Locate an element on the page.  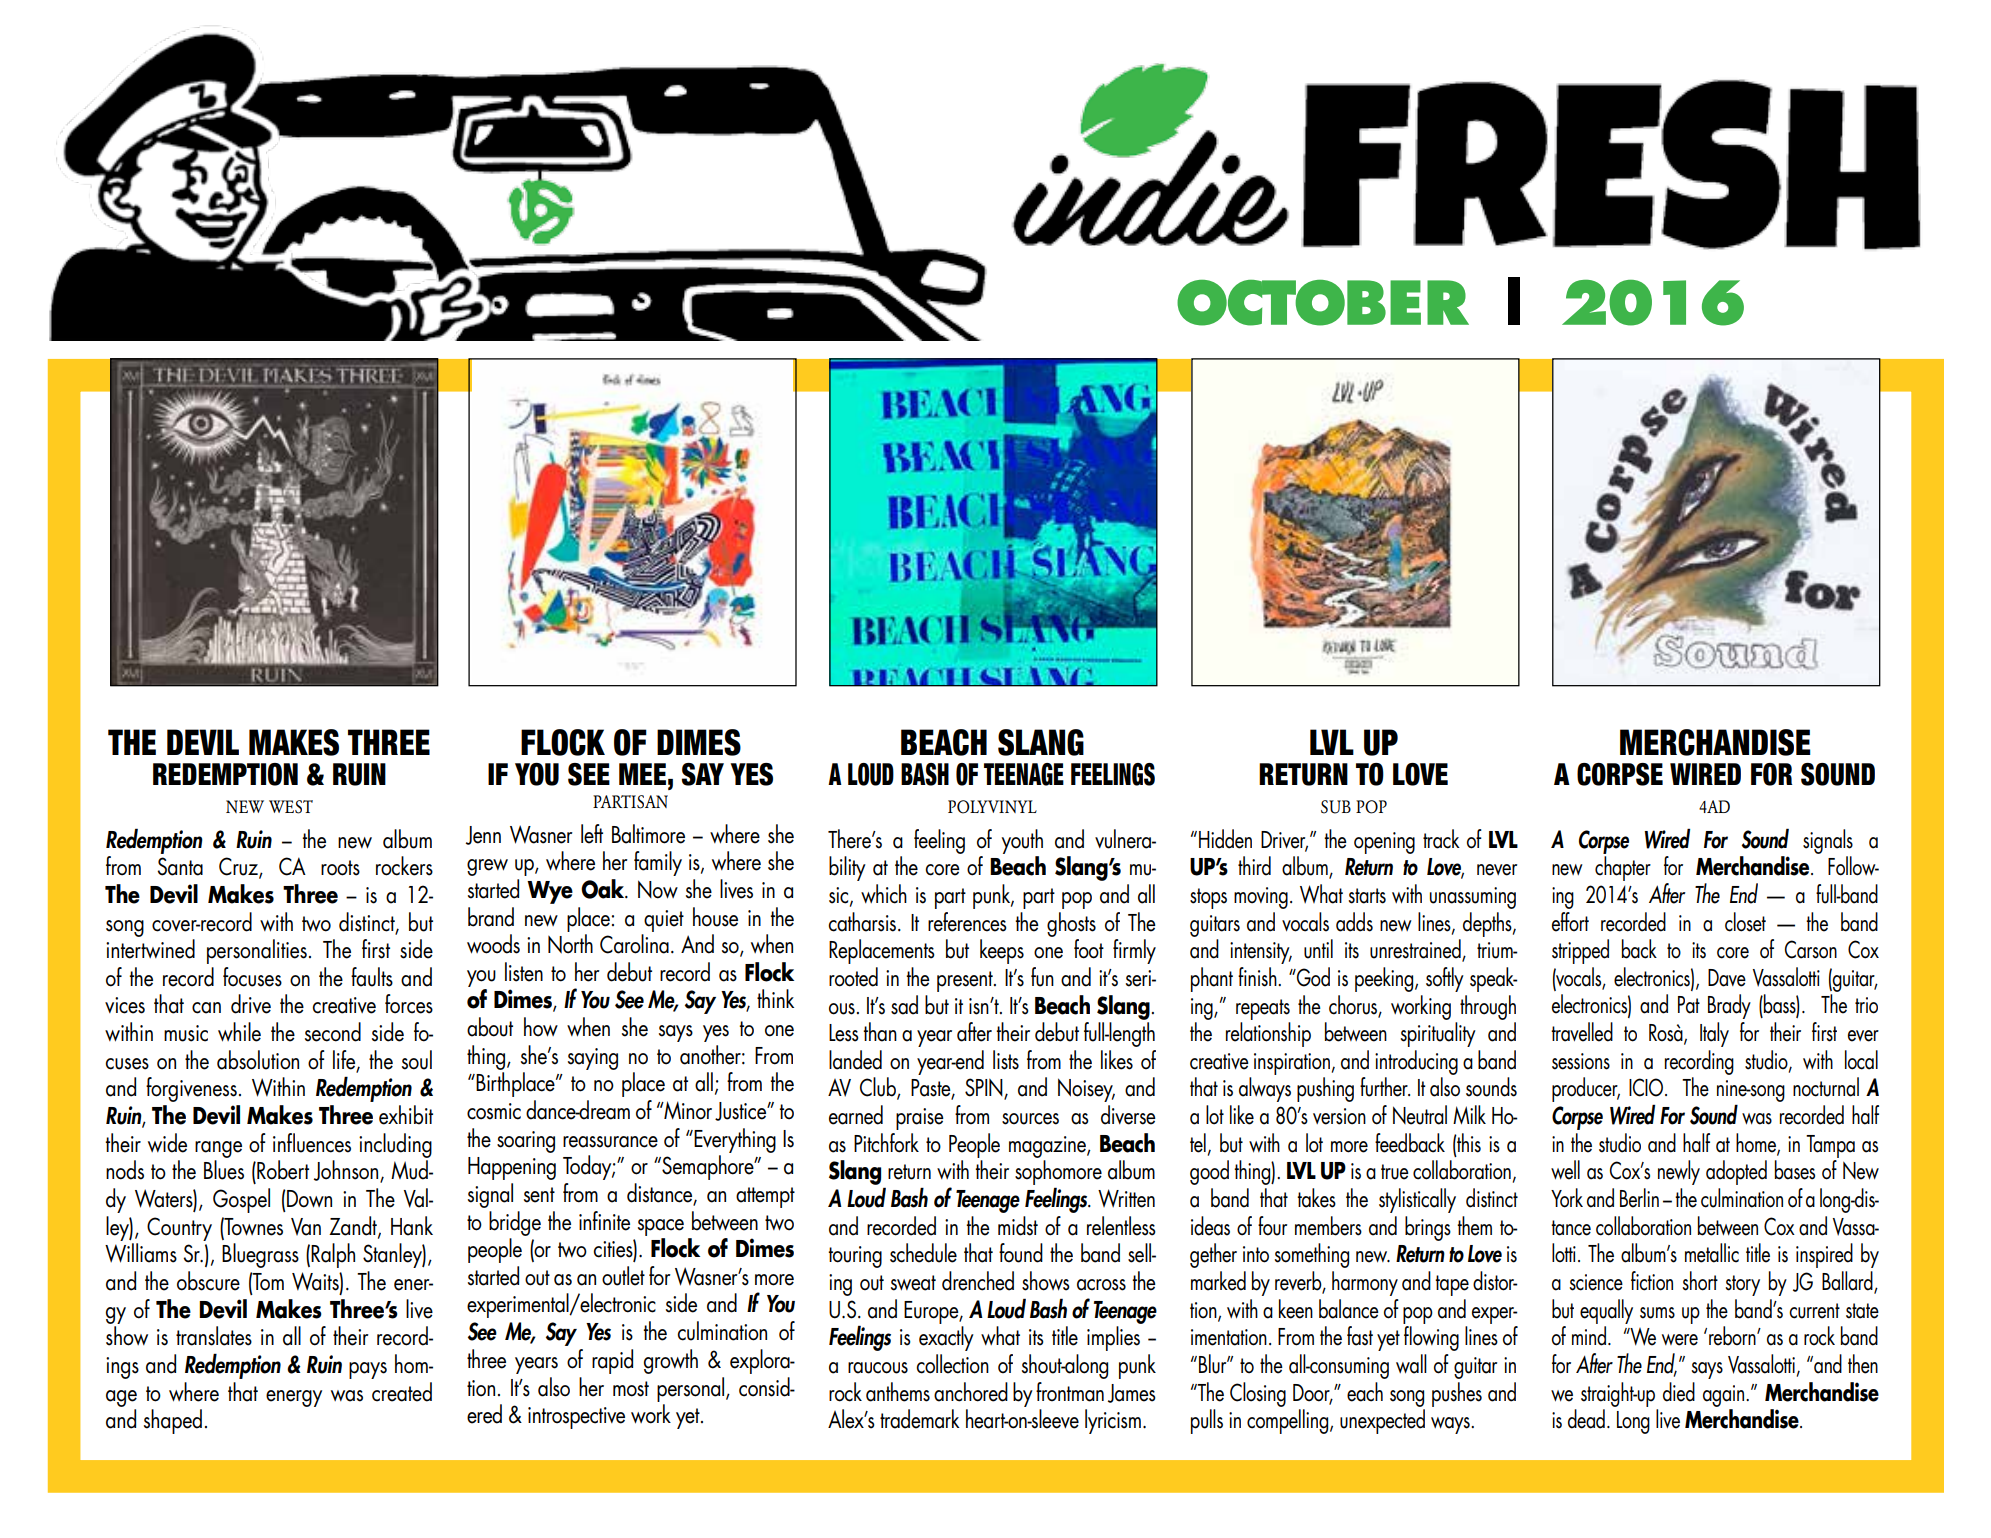
SUB is located at coordinates (1336, 807).
